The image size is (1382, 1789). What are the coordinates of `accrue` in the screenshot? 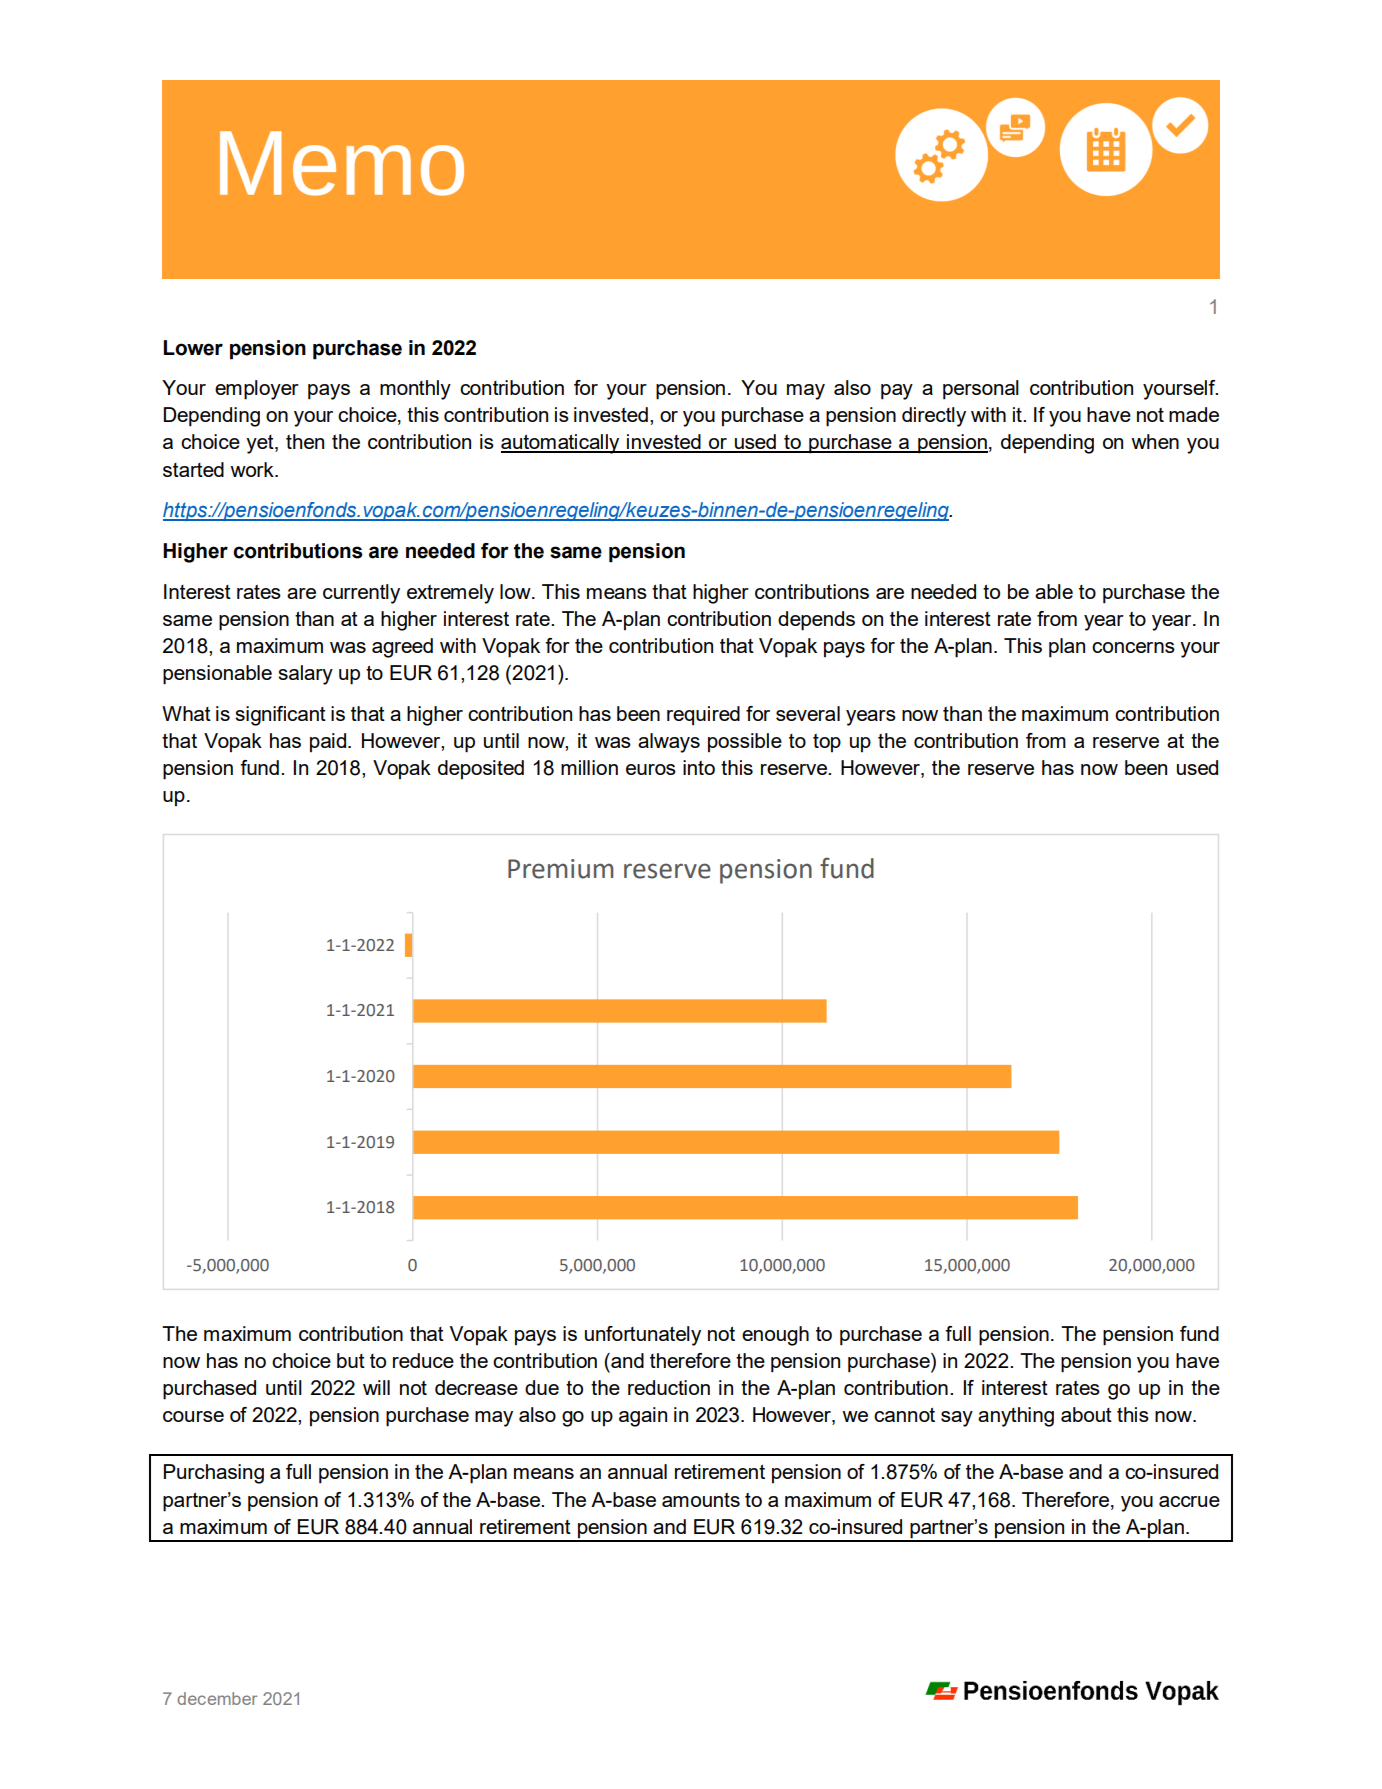 It's located at (1189, 1501).
